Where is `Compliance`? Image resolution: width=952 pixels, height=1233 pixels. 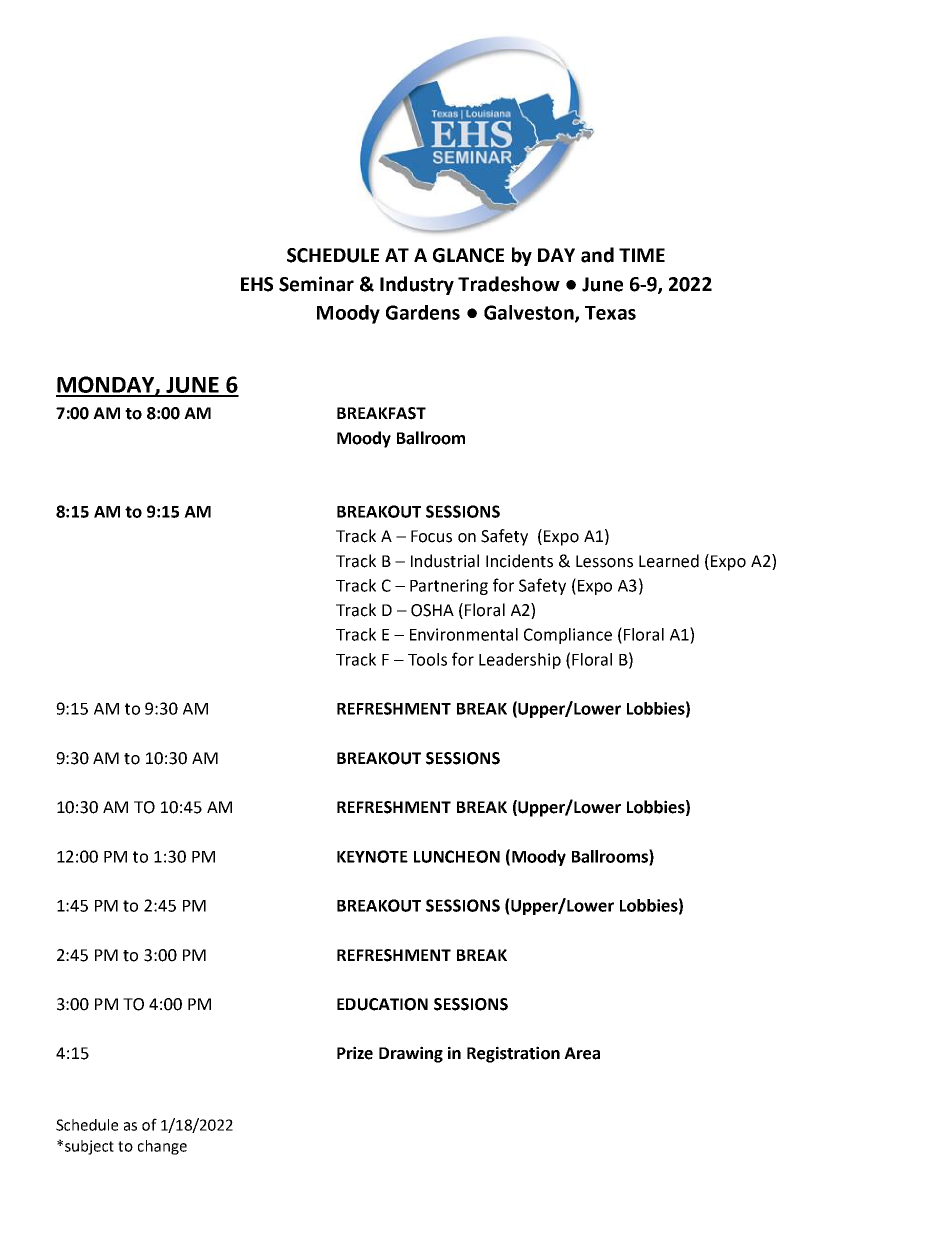
Compliance is located at coordinates (568, 636).
